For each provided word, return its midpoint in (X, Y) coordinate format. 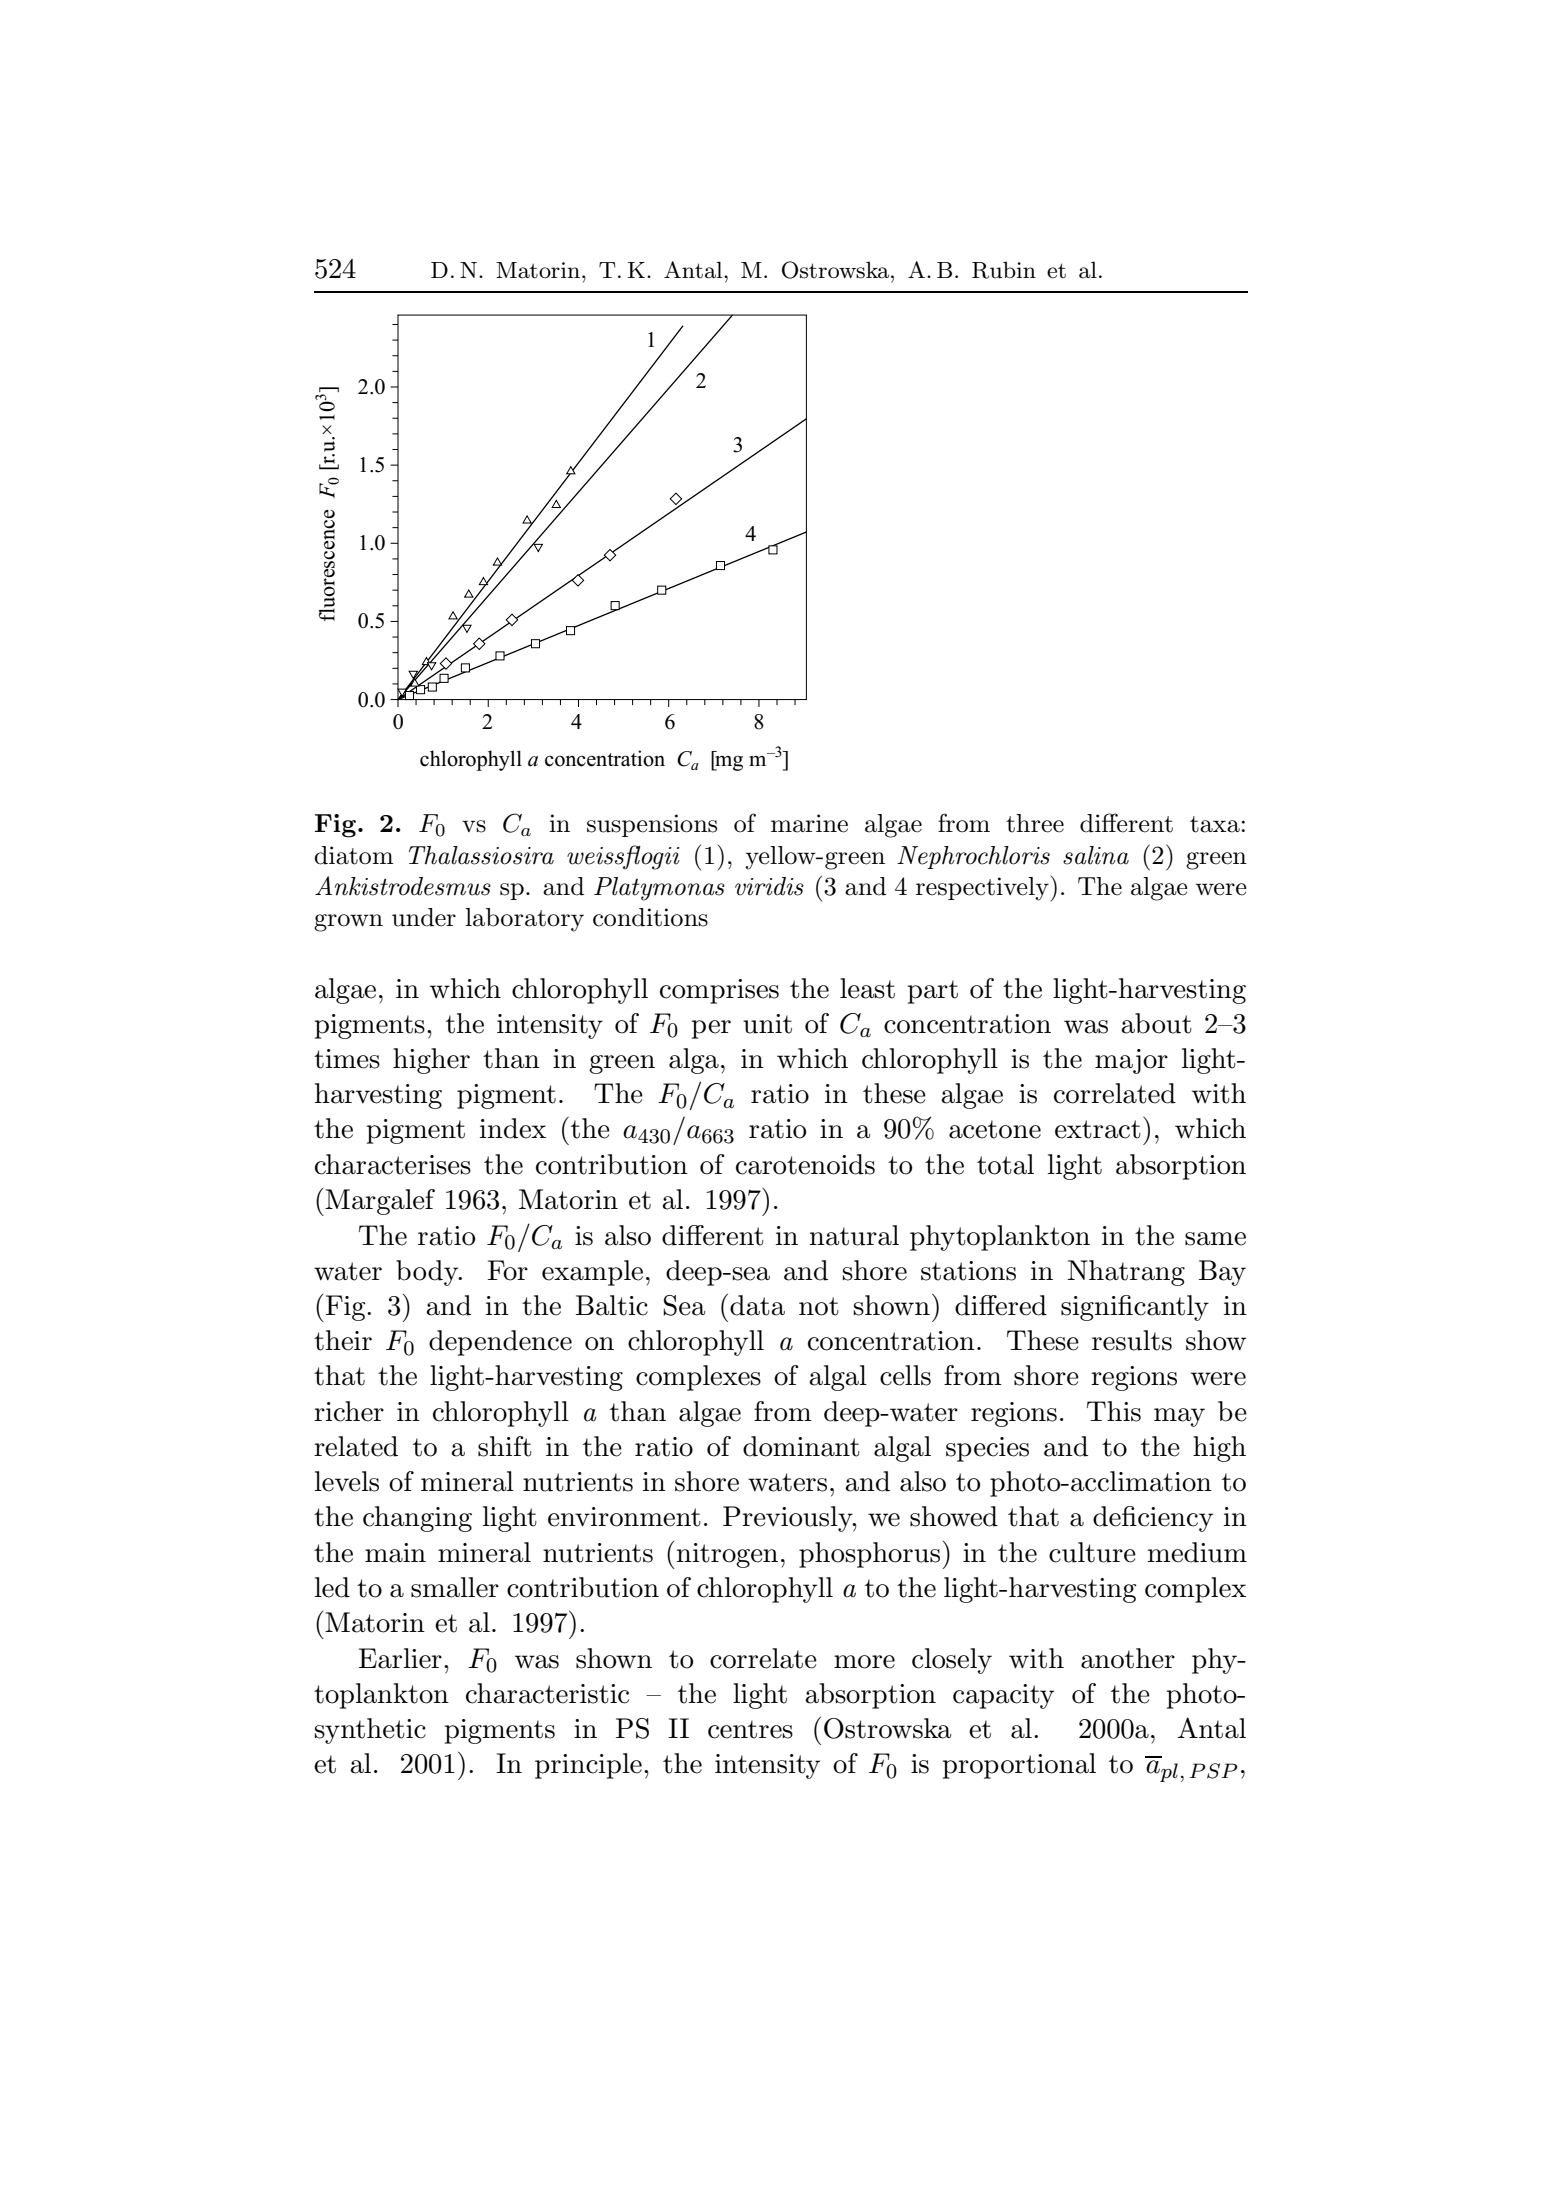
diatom (354, 855)
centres (750, 1729)
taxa (1215, 824)
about (1156, 1023)
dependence (500, 1343)
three (1035, 823)
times (347, 1059)
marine (809, 823)
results (1132, 1340)
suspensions (652, 825)
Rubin (1004, 270)
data (757, 1305)
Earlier (400, 1658)
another (1128, 1658)
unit (767, 1024)
